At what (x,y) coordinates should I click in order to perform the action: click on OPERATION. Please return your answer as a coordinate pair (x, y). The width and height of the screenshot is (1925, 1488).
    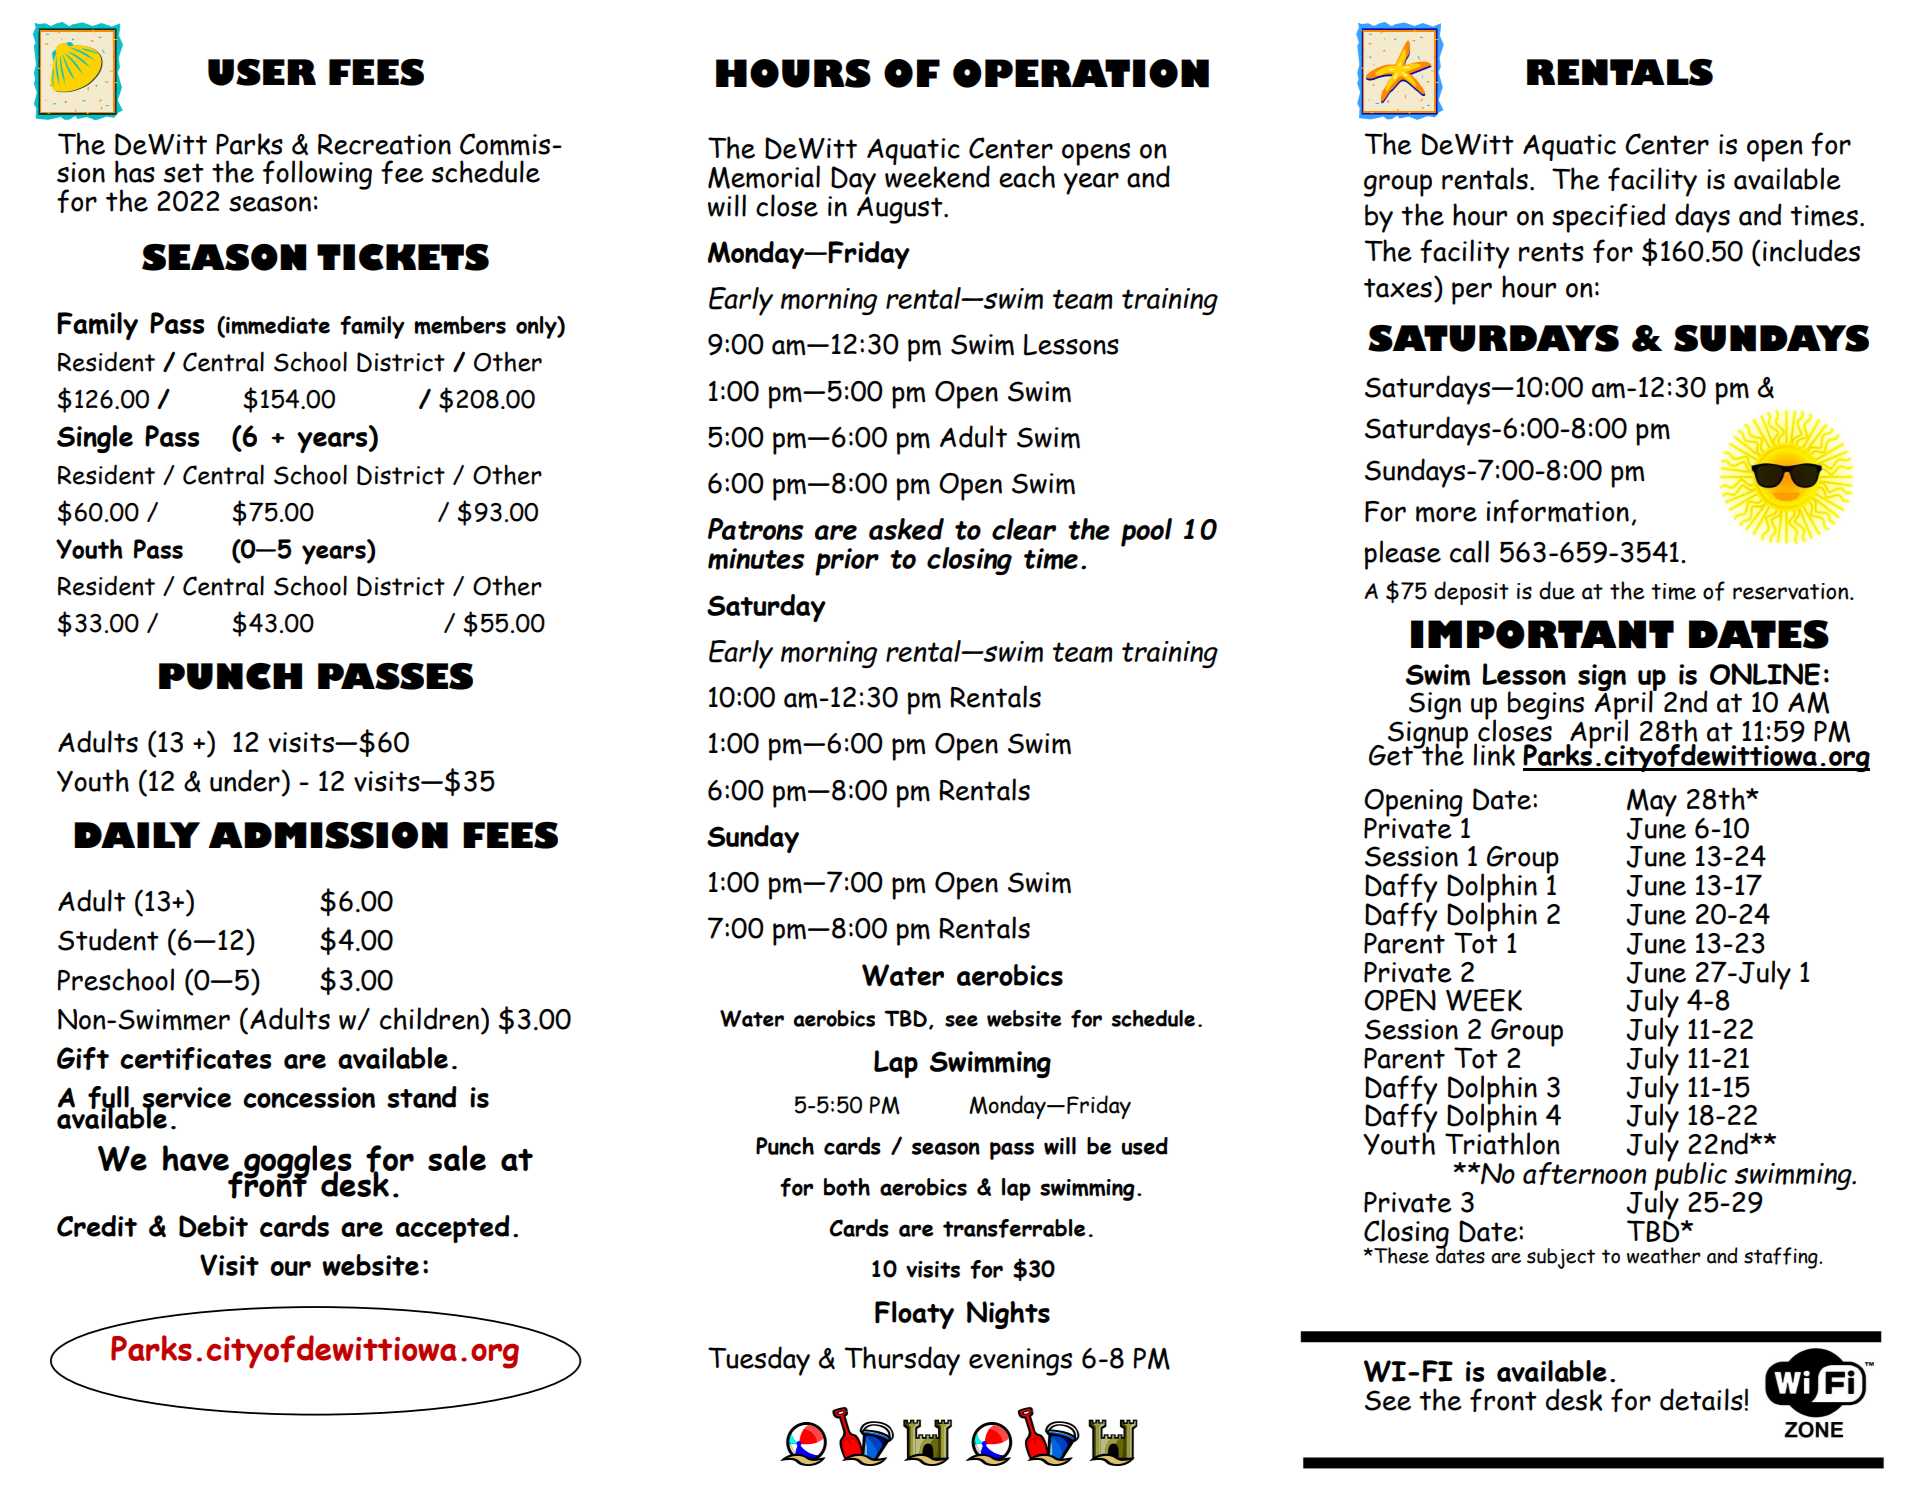
    Looking at the image, I should click on (1081, 73).
